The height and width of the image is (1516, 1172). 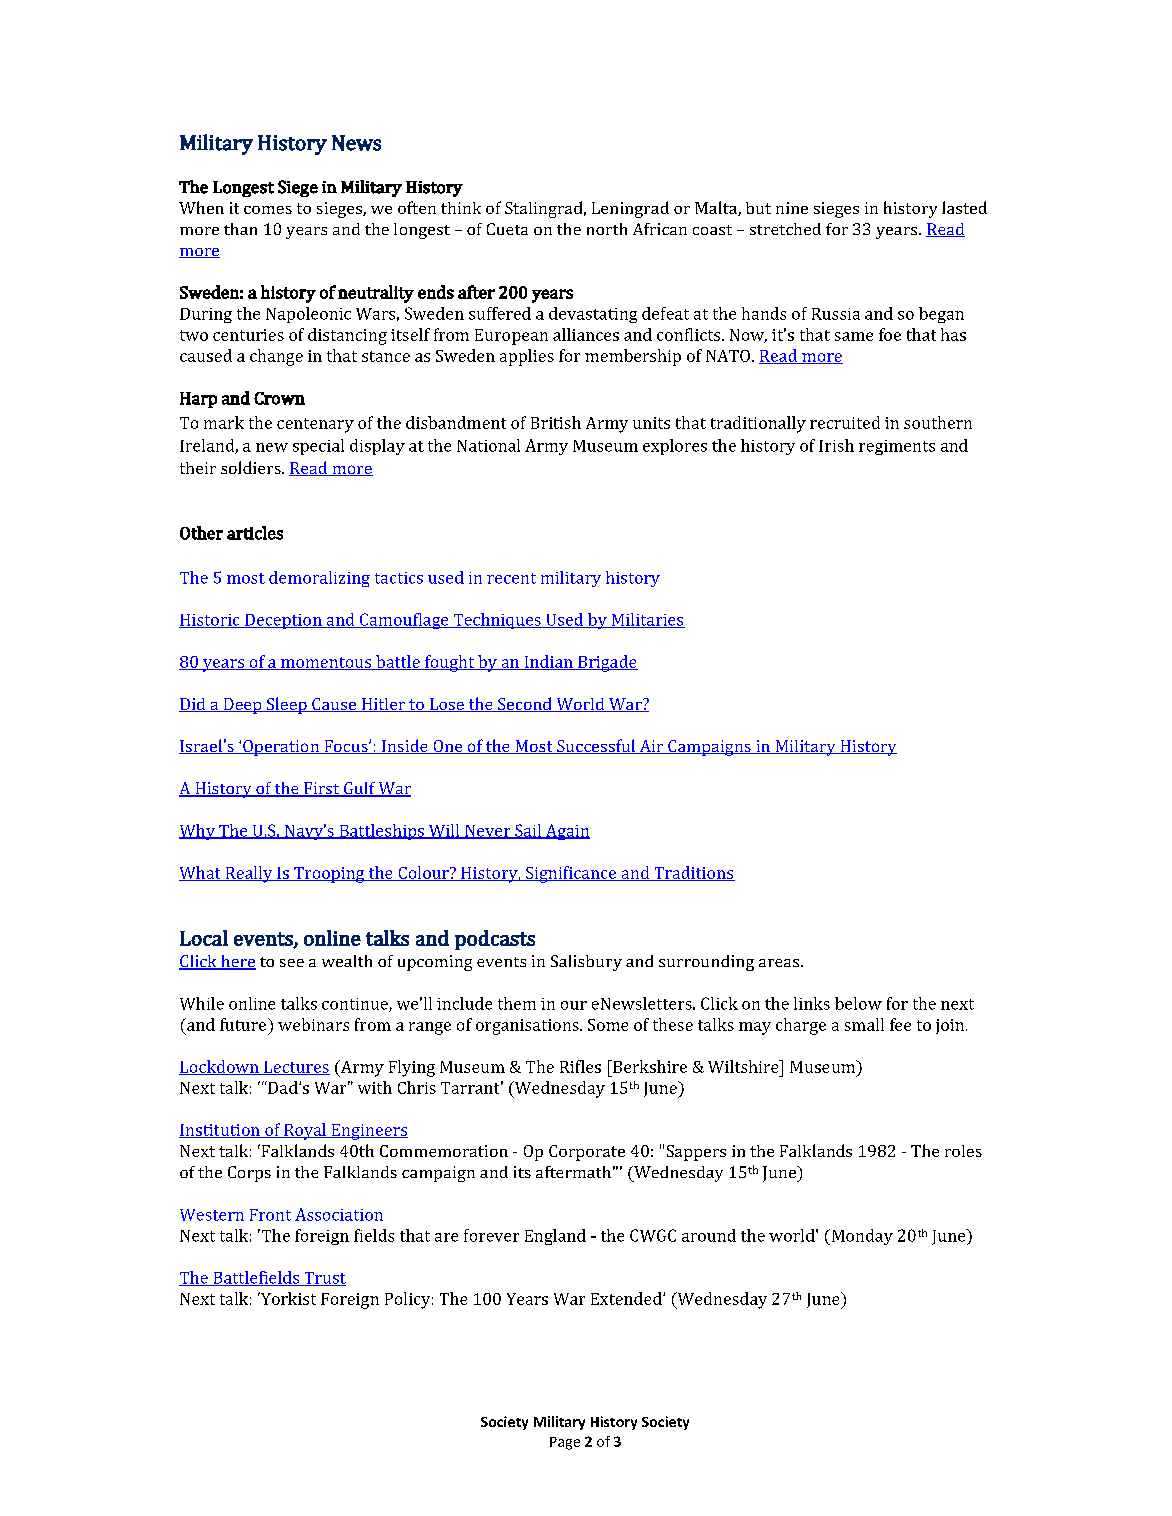 What do you see at coordinates (511, 578) in the image?
I see `recent` at bounding box center [511, 578].
